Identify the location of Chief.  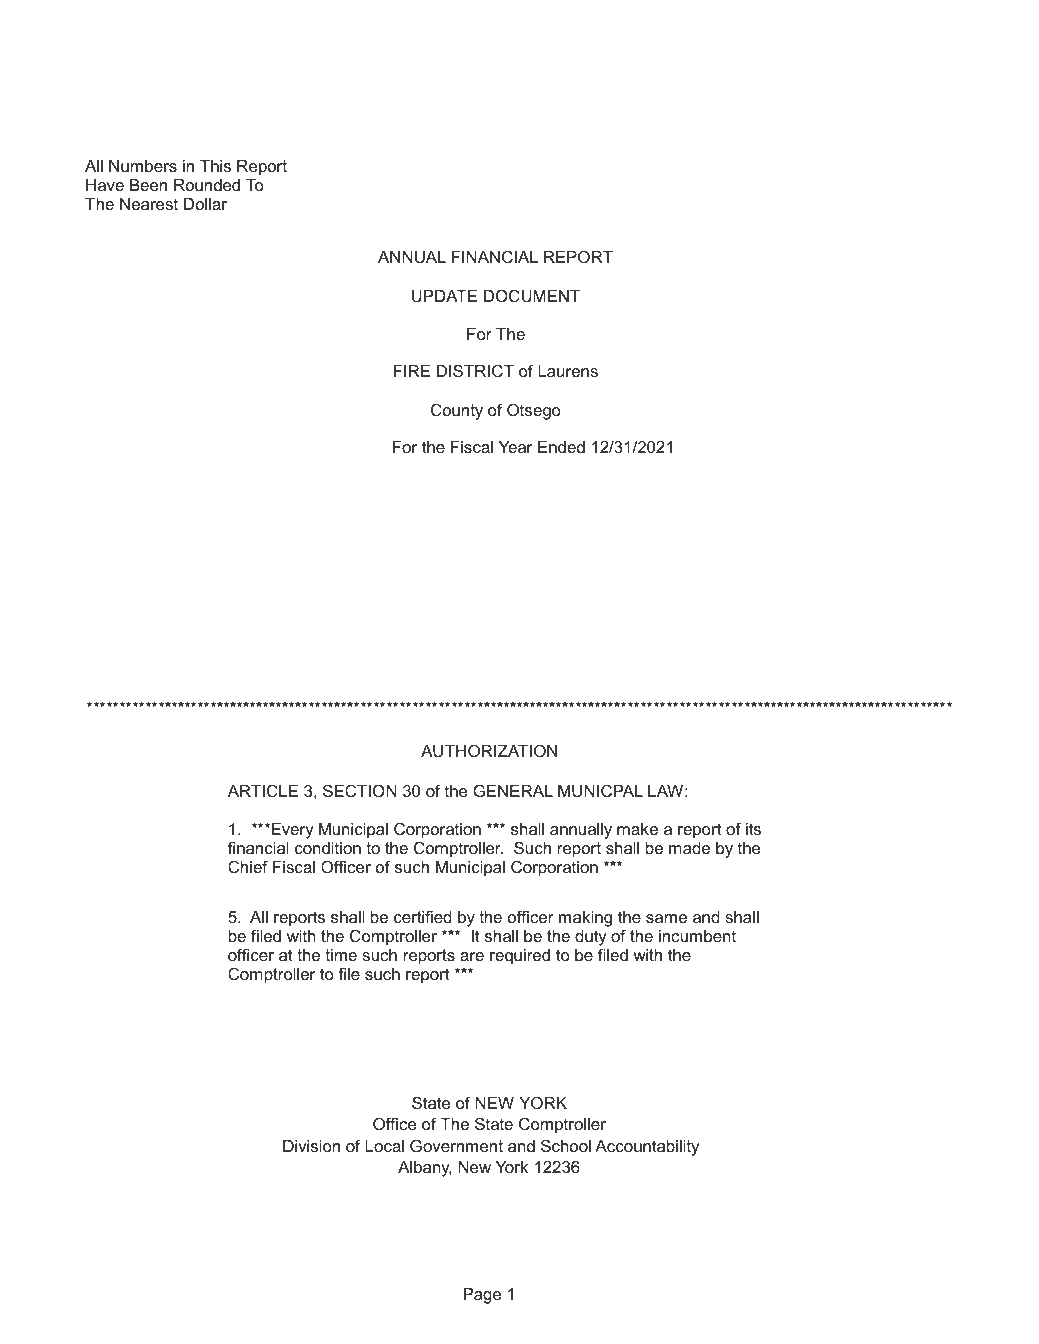
(248, 866).
